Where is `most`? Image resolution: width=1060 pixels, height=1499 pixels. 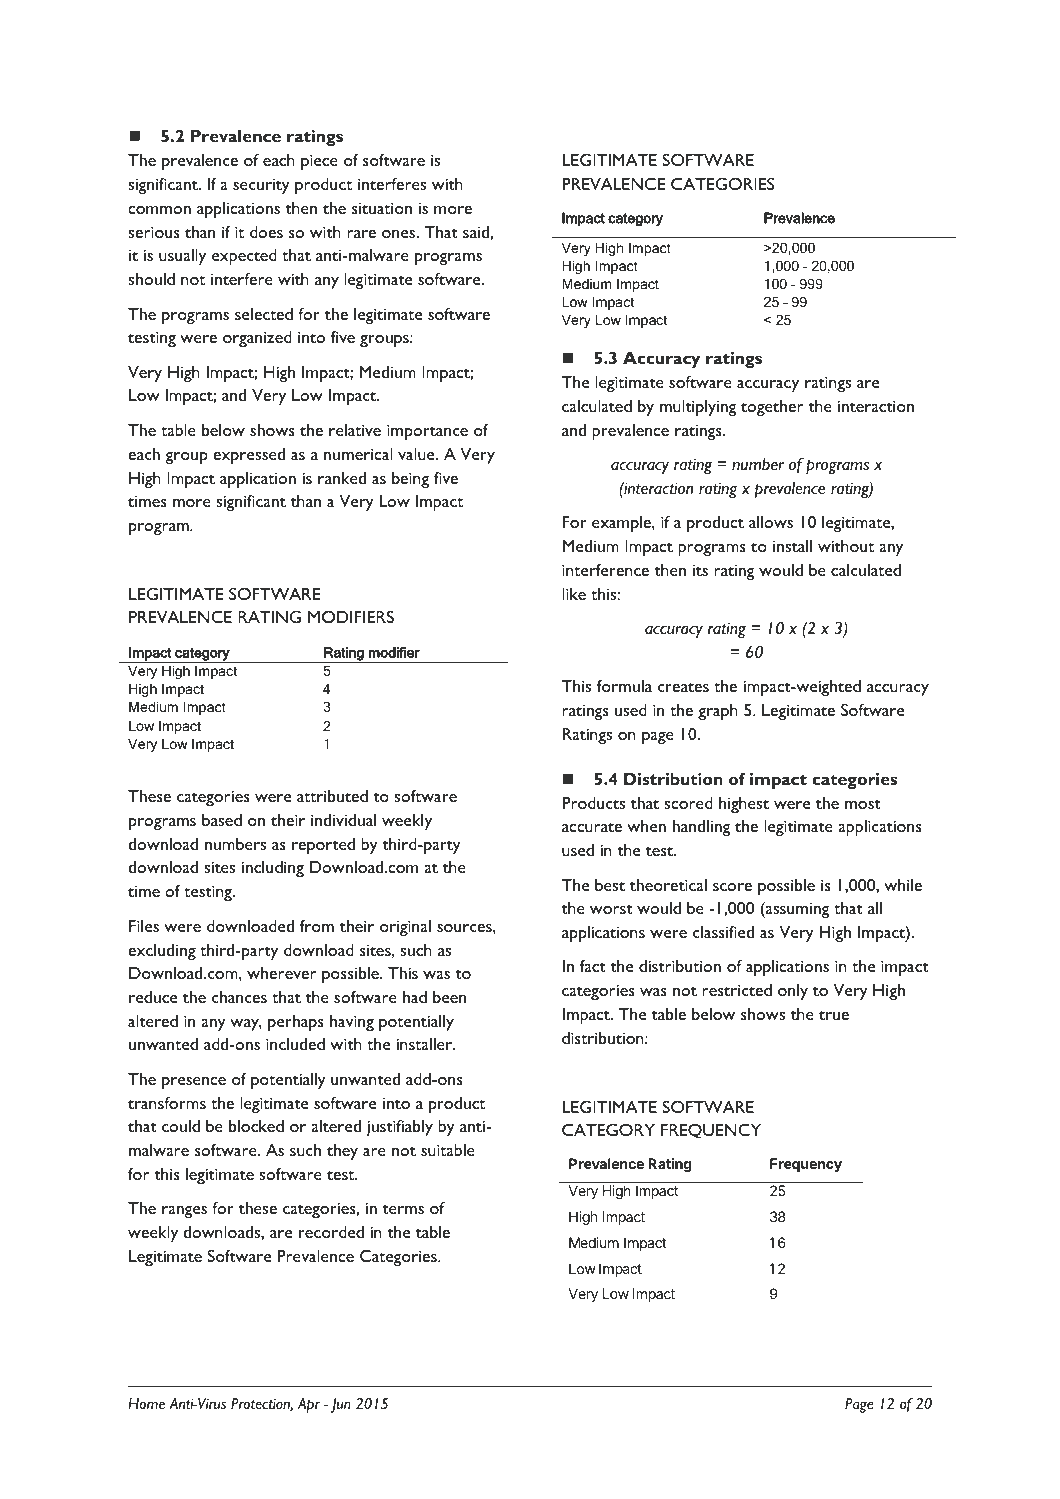
most is located at coordinates (863, 804).
